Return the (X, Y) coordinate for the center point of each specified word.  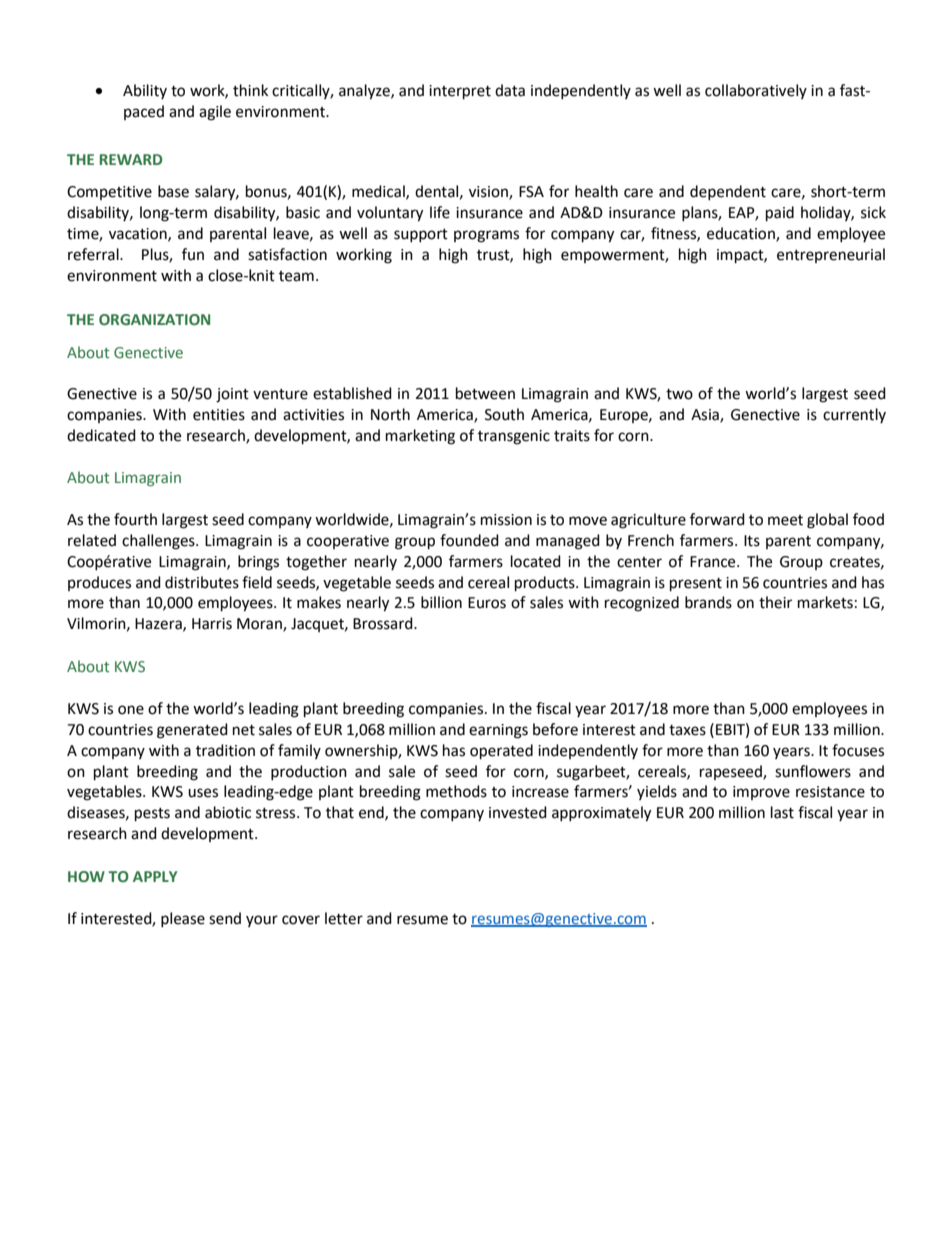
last (782, 812)
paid (780, 214)
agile (215, 113)
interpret (460, 92)
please (183, 919)
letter (344, 918)
